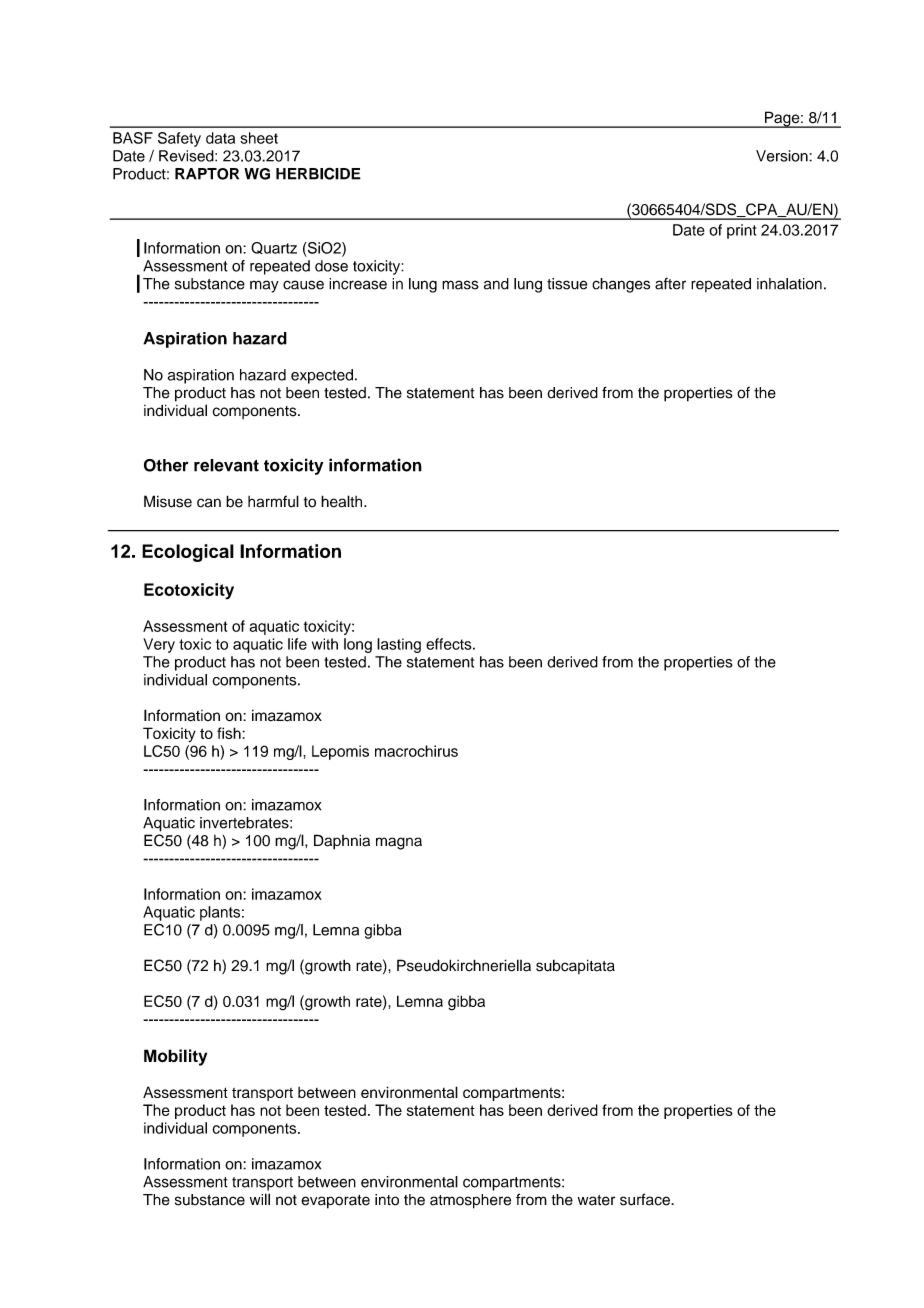 The image size is (924, 1308). What do you see at coordinates (297, 644) in the document?
I see `life` at bounding box center [297, 644].
